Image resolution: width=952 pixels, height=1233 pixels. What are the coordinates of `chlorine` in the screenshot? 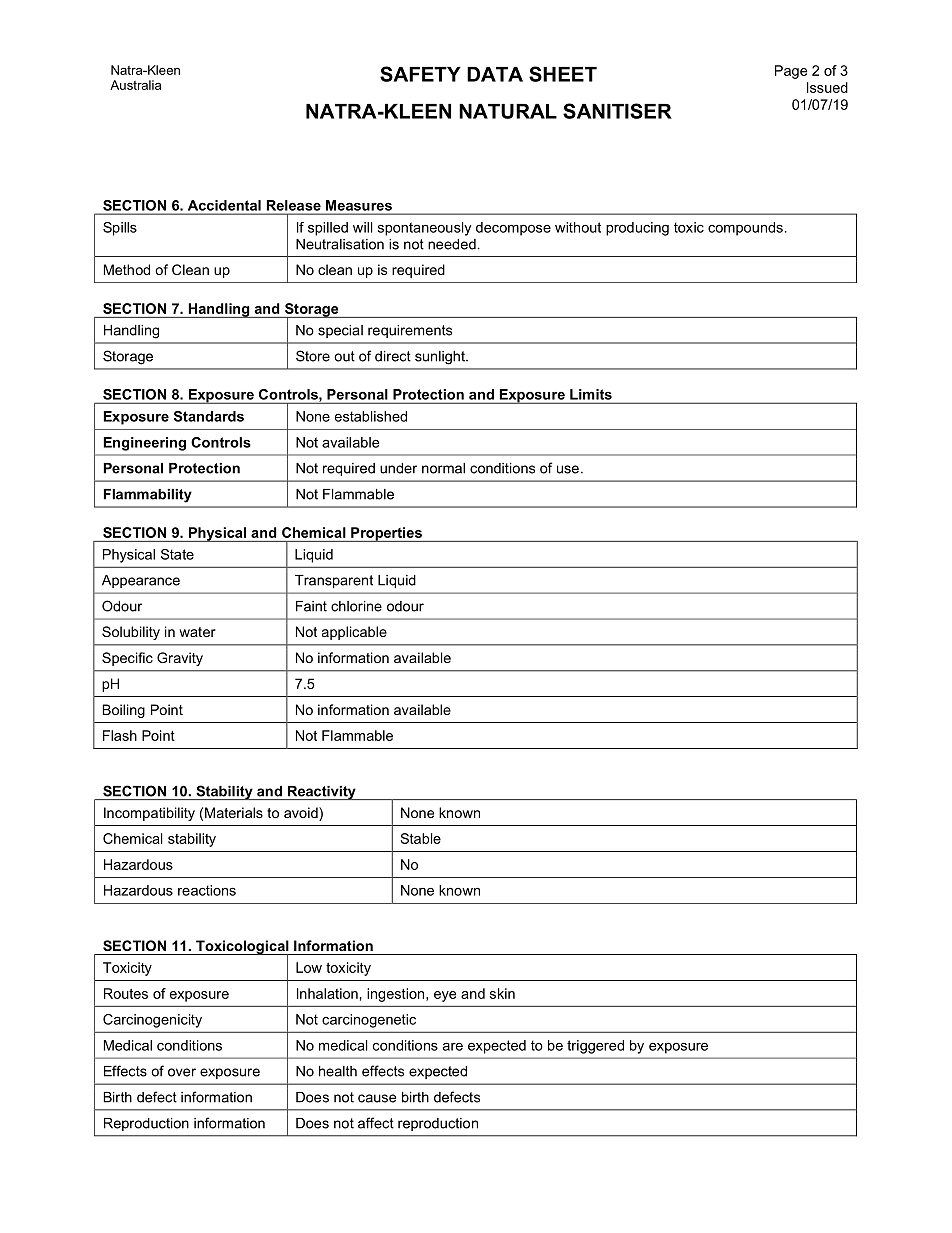 It's located at (356, 606).
